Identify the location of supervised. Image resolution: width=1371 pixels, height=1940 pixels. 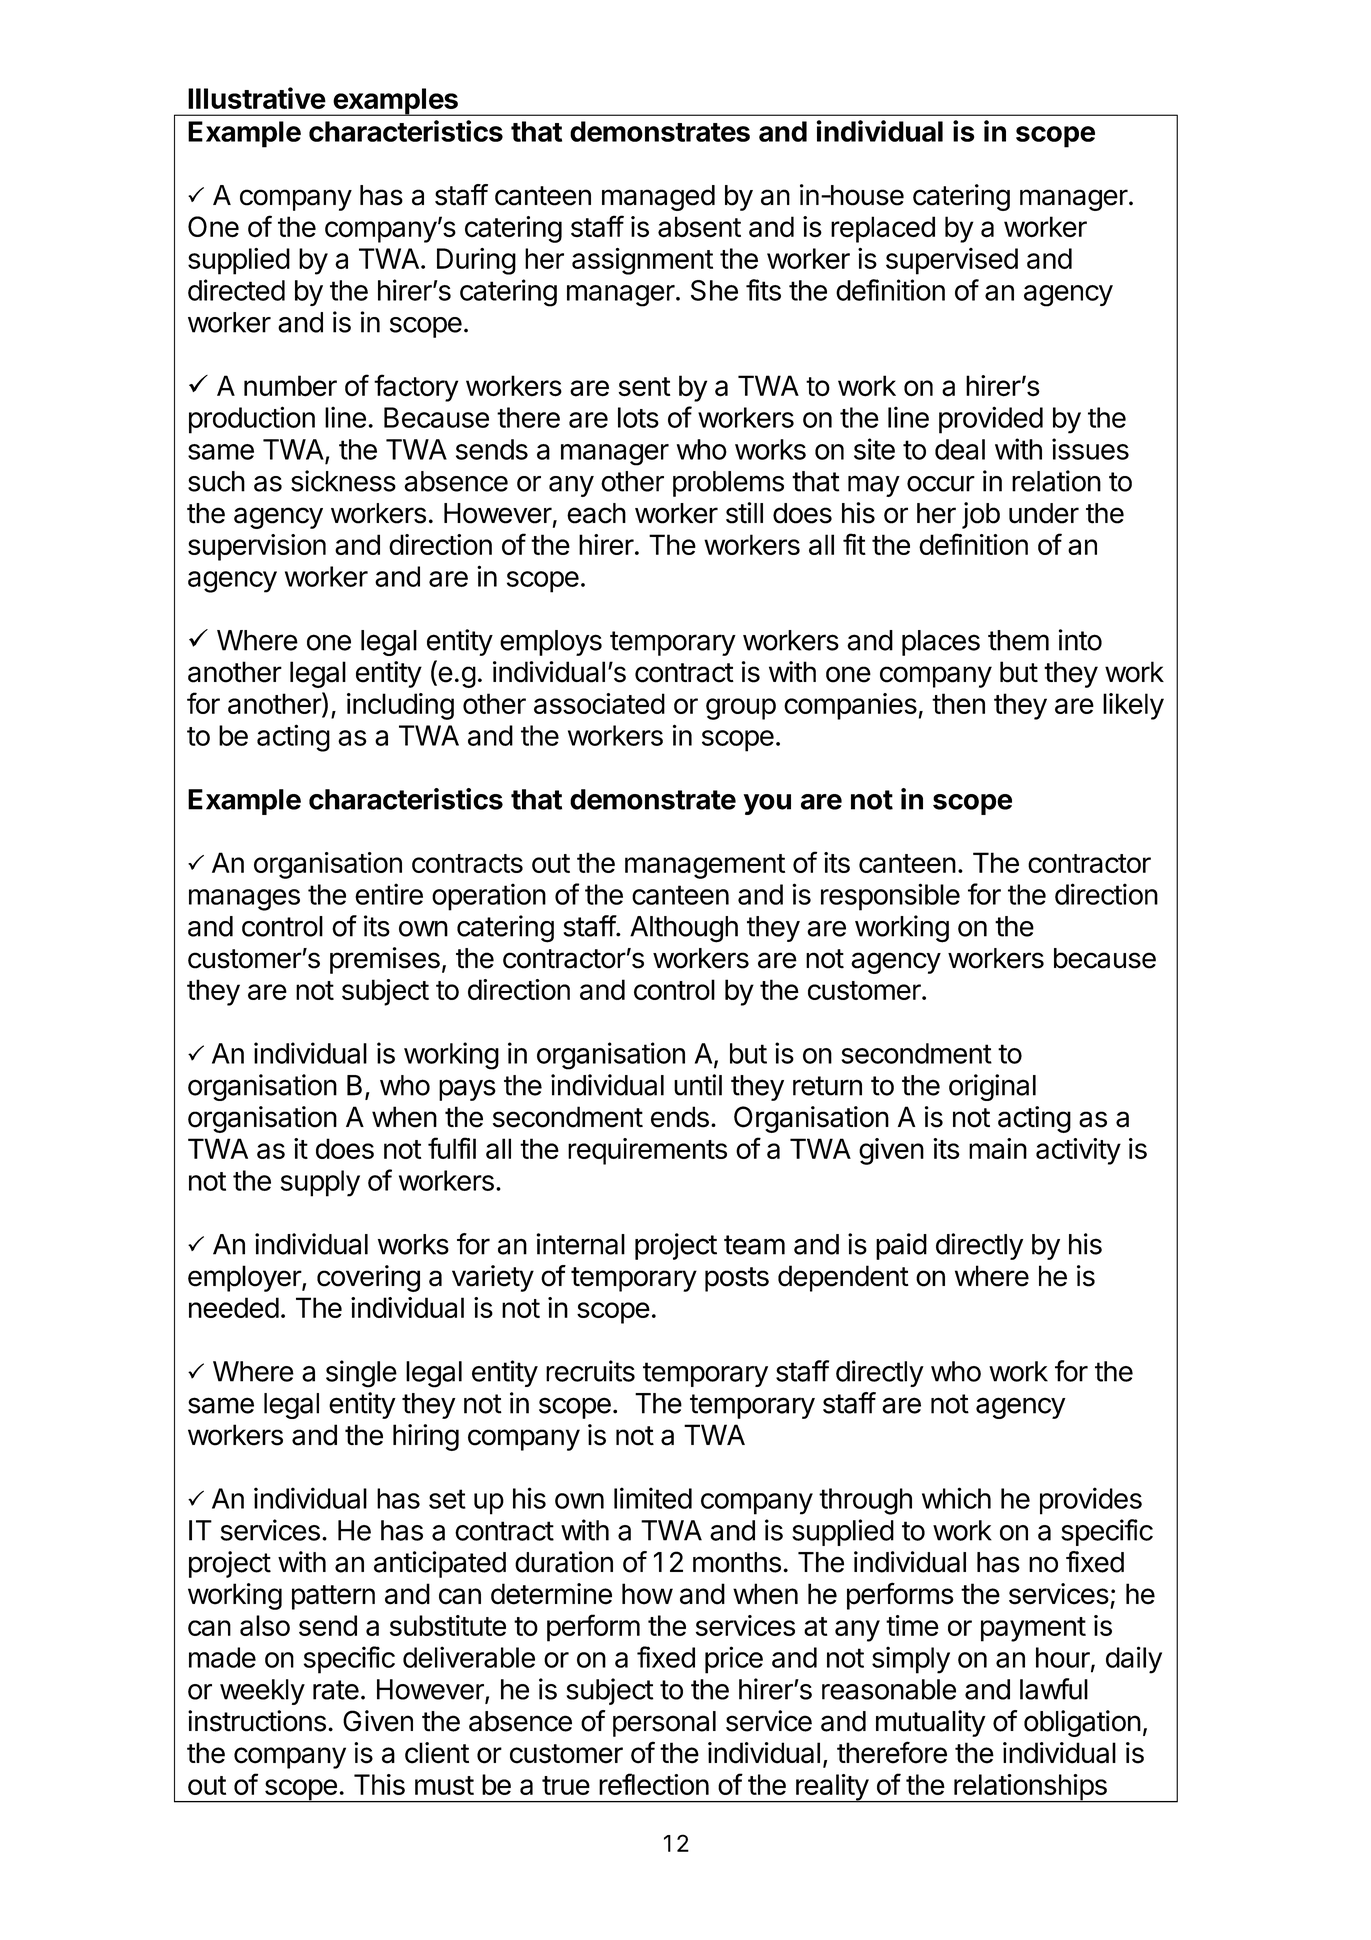
(952, 261).
